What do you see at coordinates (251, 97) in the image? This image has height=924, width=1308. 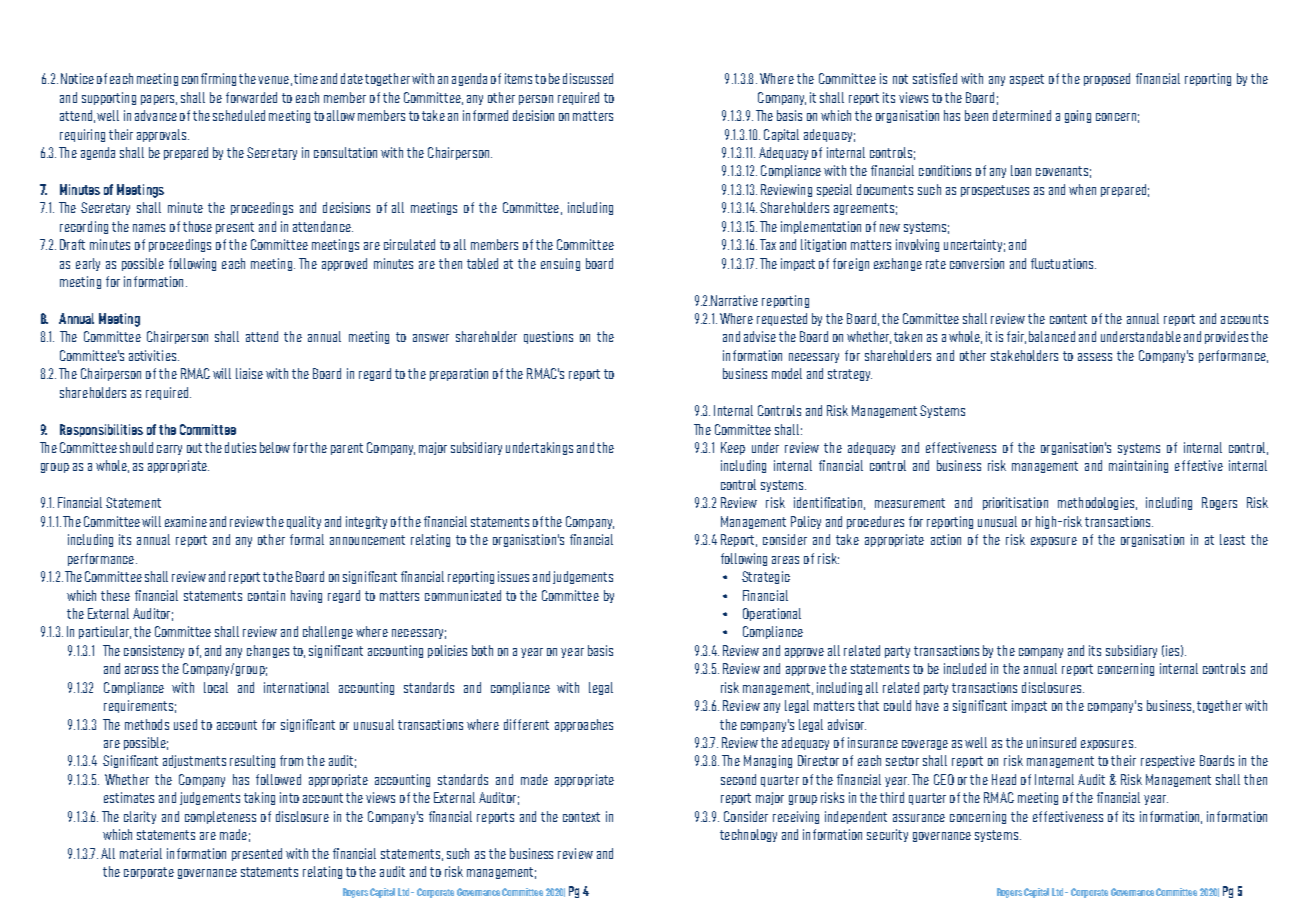 I see `forwarded` at bounding box center [251, 97].
